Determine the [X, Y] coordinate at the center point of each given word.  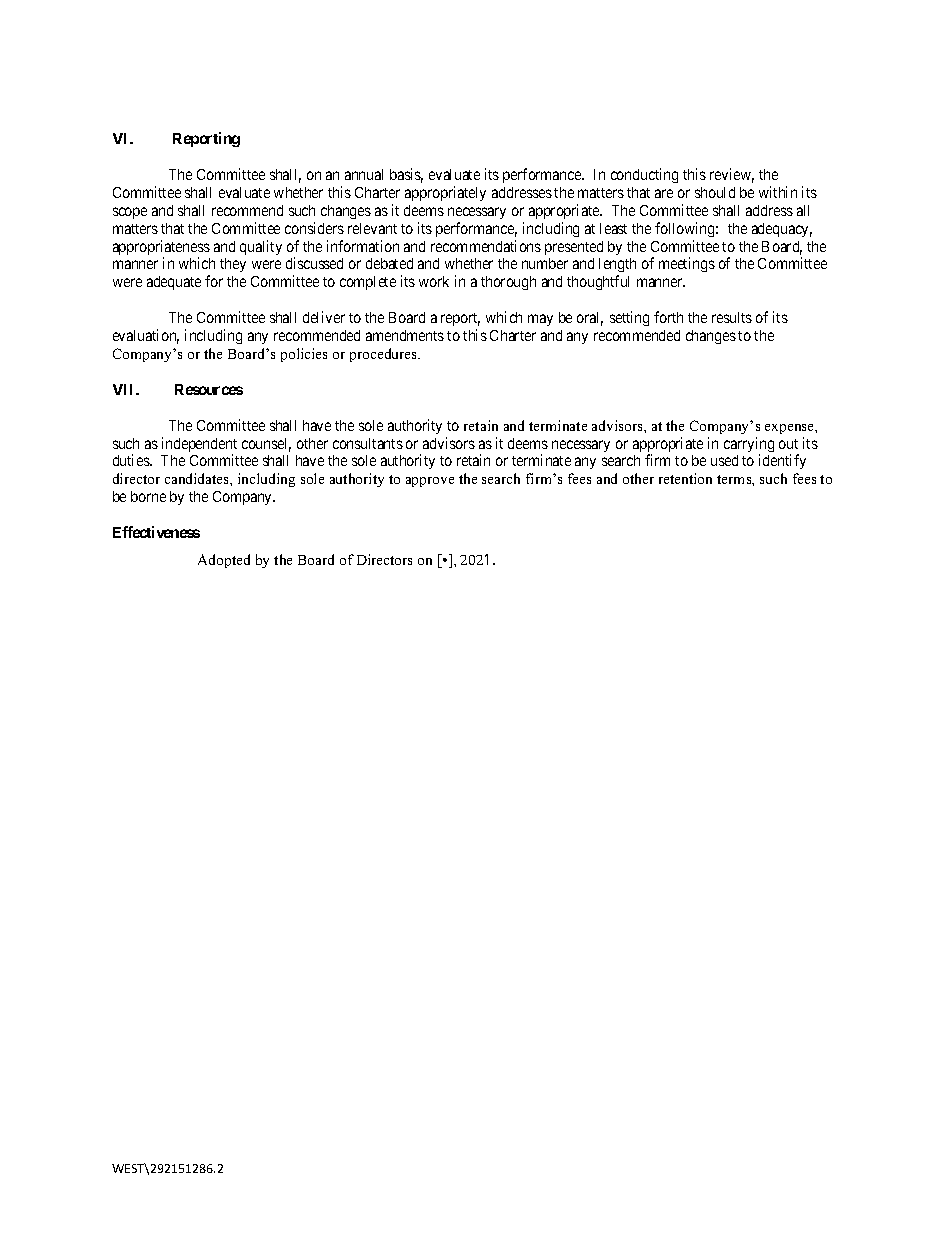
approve [430, 482]
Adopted [224, 561]
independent [199, 446]
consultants [368, 443]
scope [130, 213]
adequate [174, 283]
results [732, 317]
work [434, 281]
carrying [749, 446]
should [715, 192]
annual [364, 174]
